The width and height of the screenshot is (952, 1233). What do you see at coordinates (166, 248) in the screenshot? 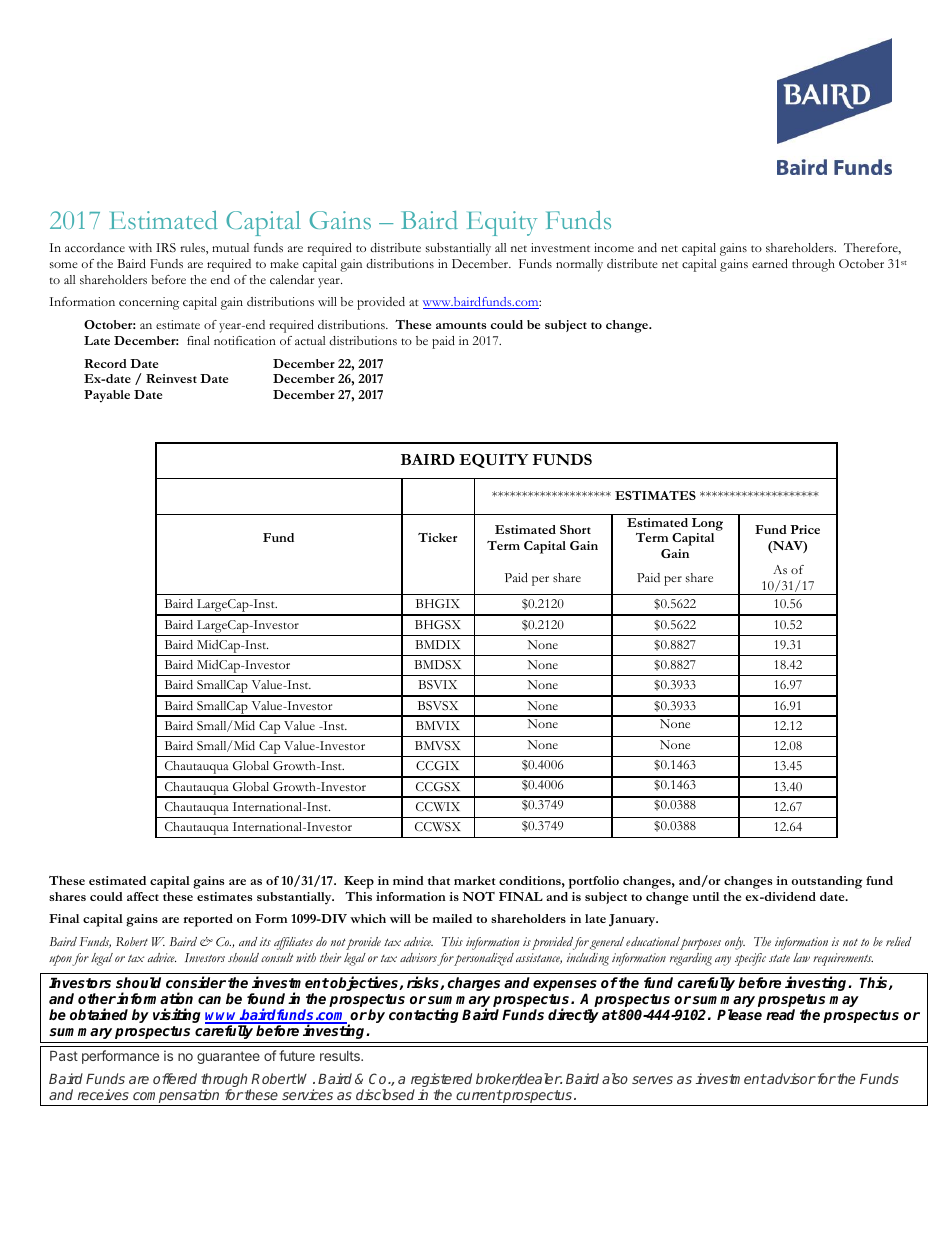
I see `IRS` at bounding box center [166, 248].
